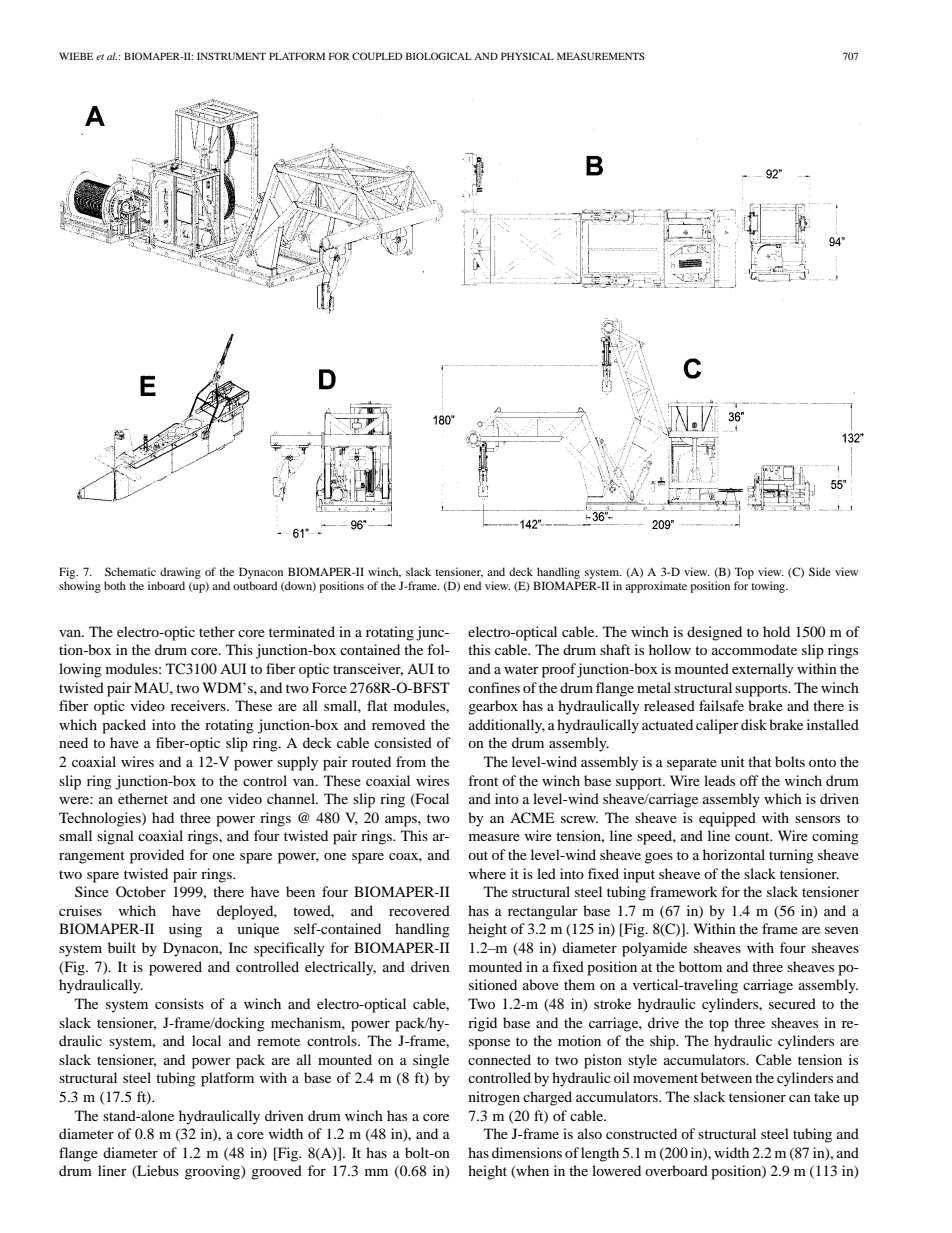 The image size is (952, 1233). Describe the element at coordinates (439, 56) in the screenshot. I see `BIOLOGICAL` at that location.
